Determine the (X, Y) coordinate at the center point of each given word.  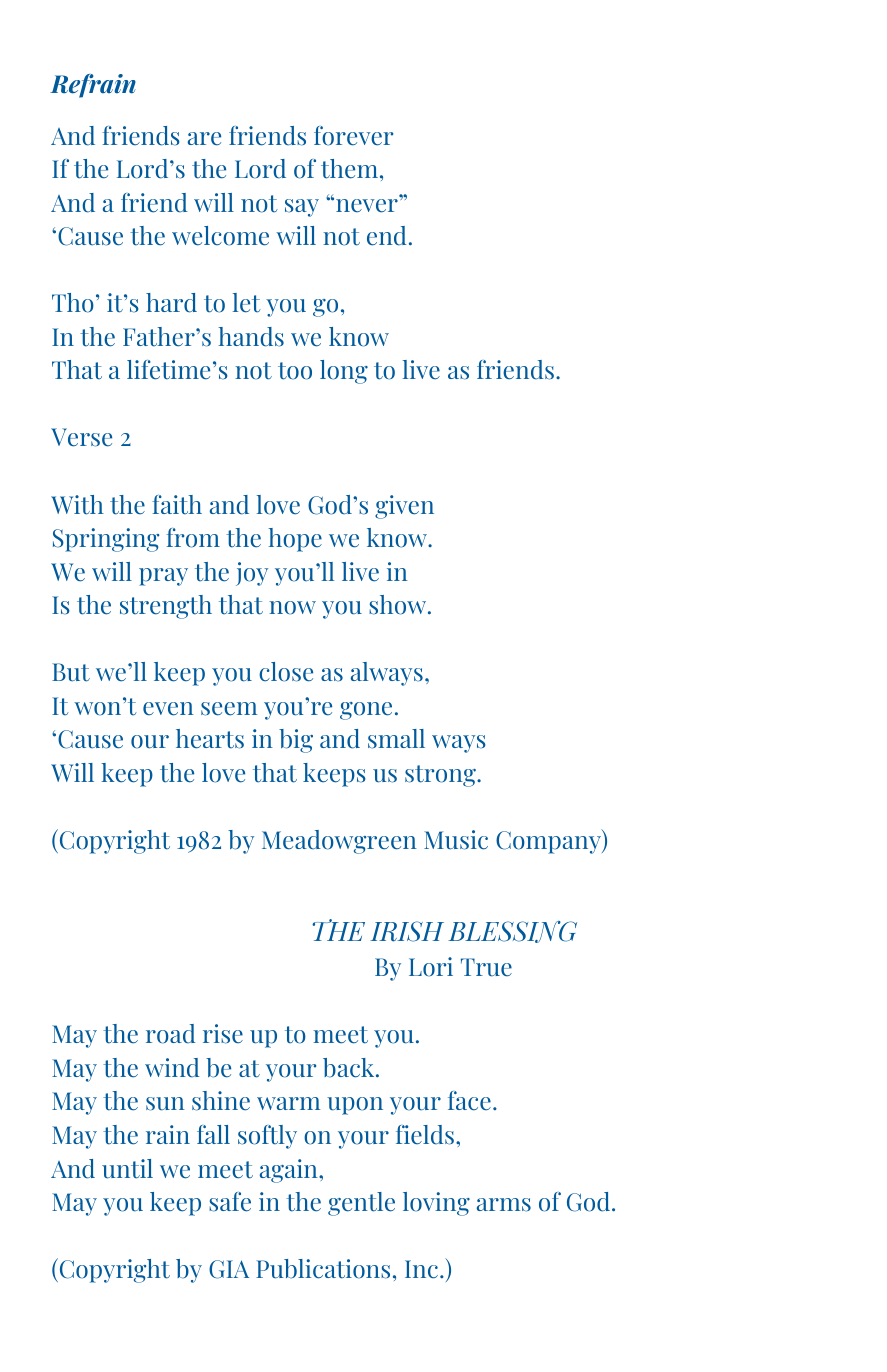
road (171, 1034)
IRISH (407, 931)
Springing (106, 540)
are (204, 139)
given (404, 507)
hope (295, 540)
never (368, 204)
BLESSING (512, 932)
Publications (323, 1269)
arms (504, 1205)
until (127, 1169)
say (302, 208)
